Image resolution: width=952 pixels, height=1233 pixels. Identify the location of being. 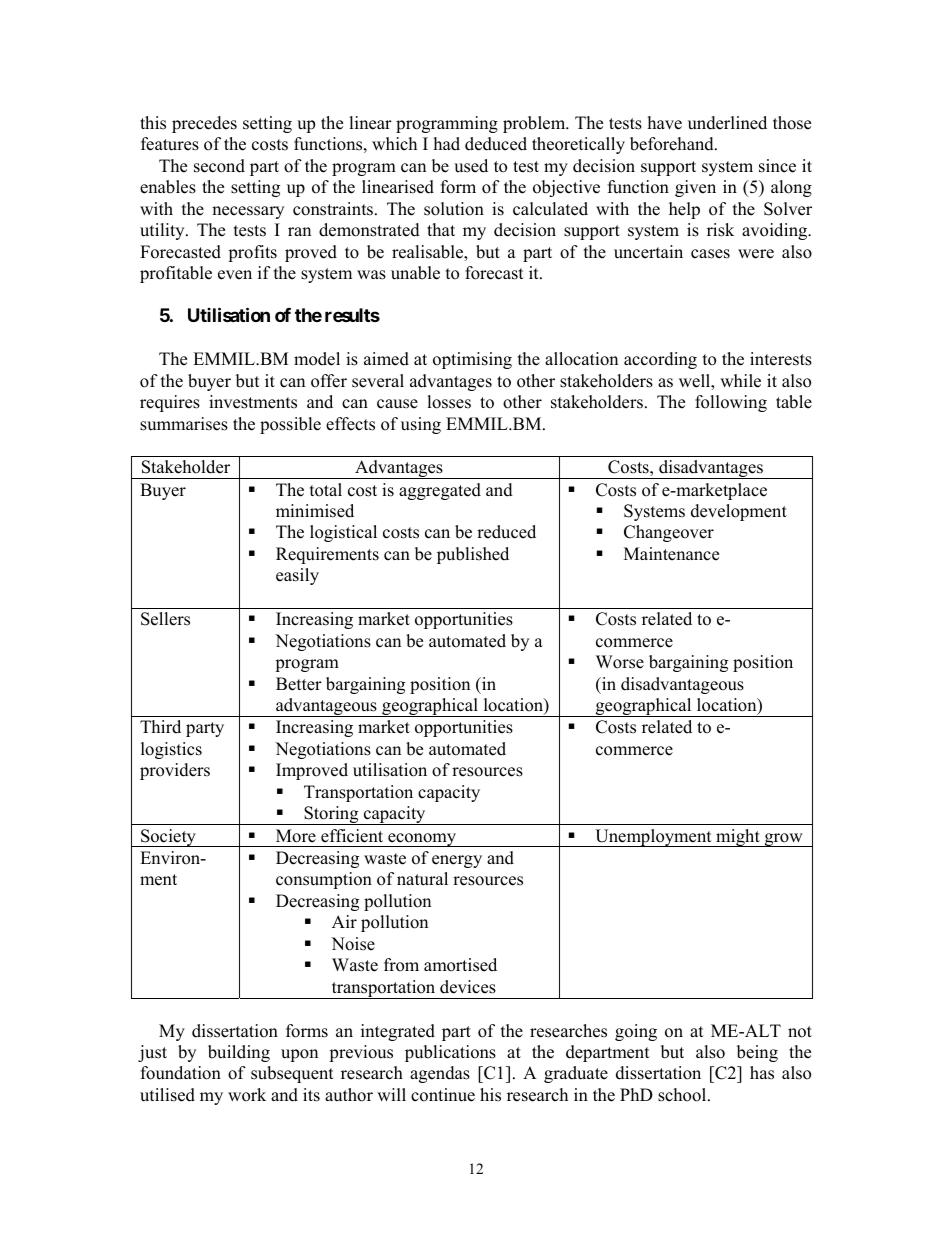
(757, 1053).
